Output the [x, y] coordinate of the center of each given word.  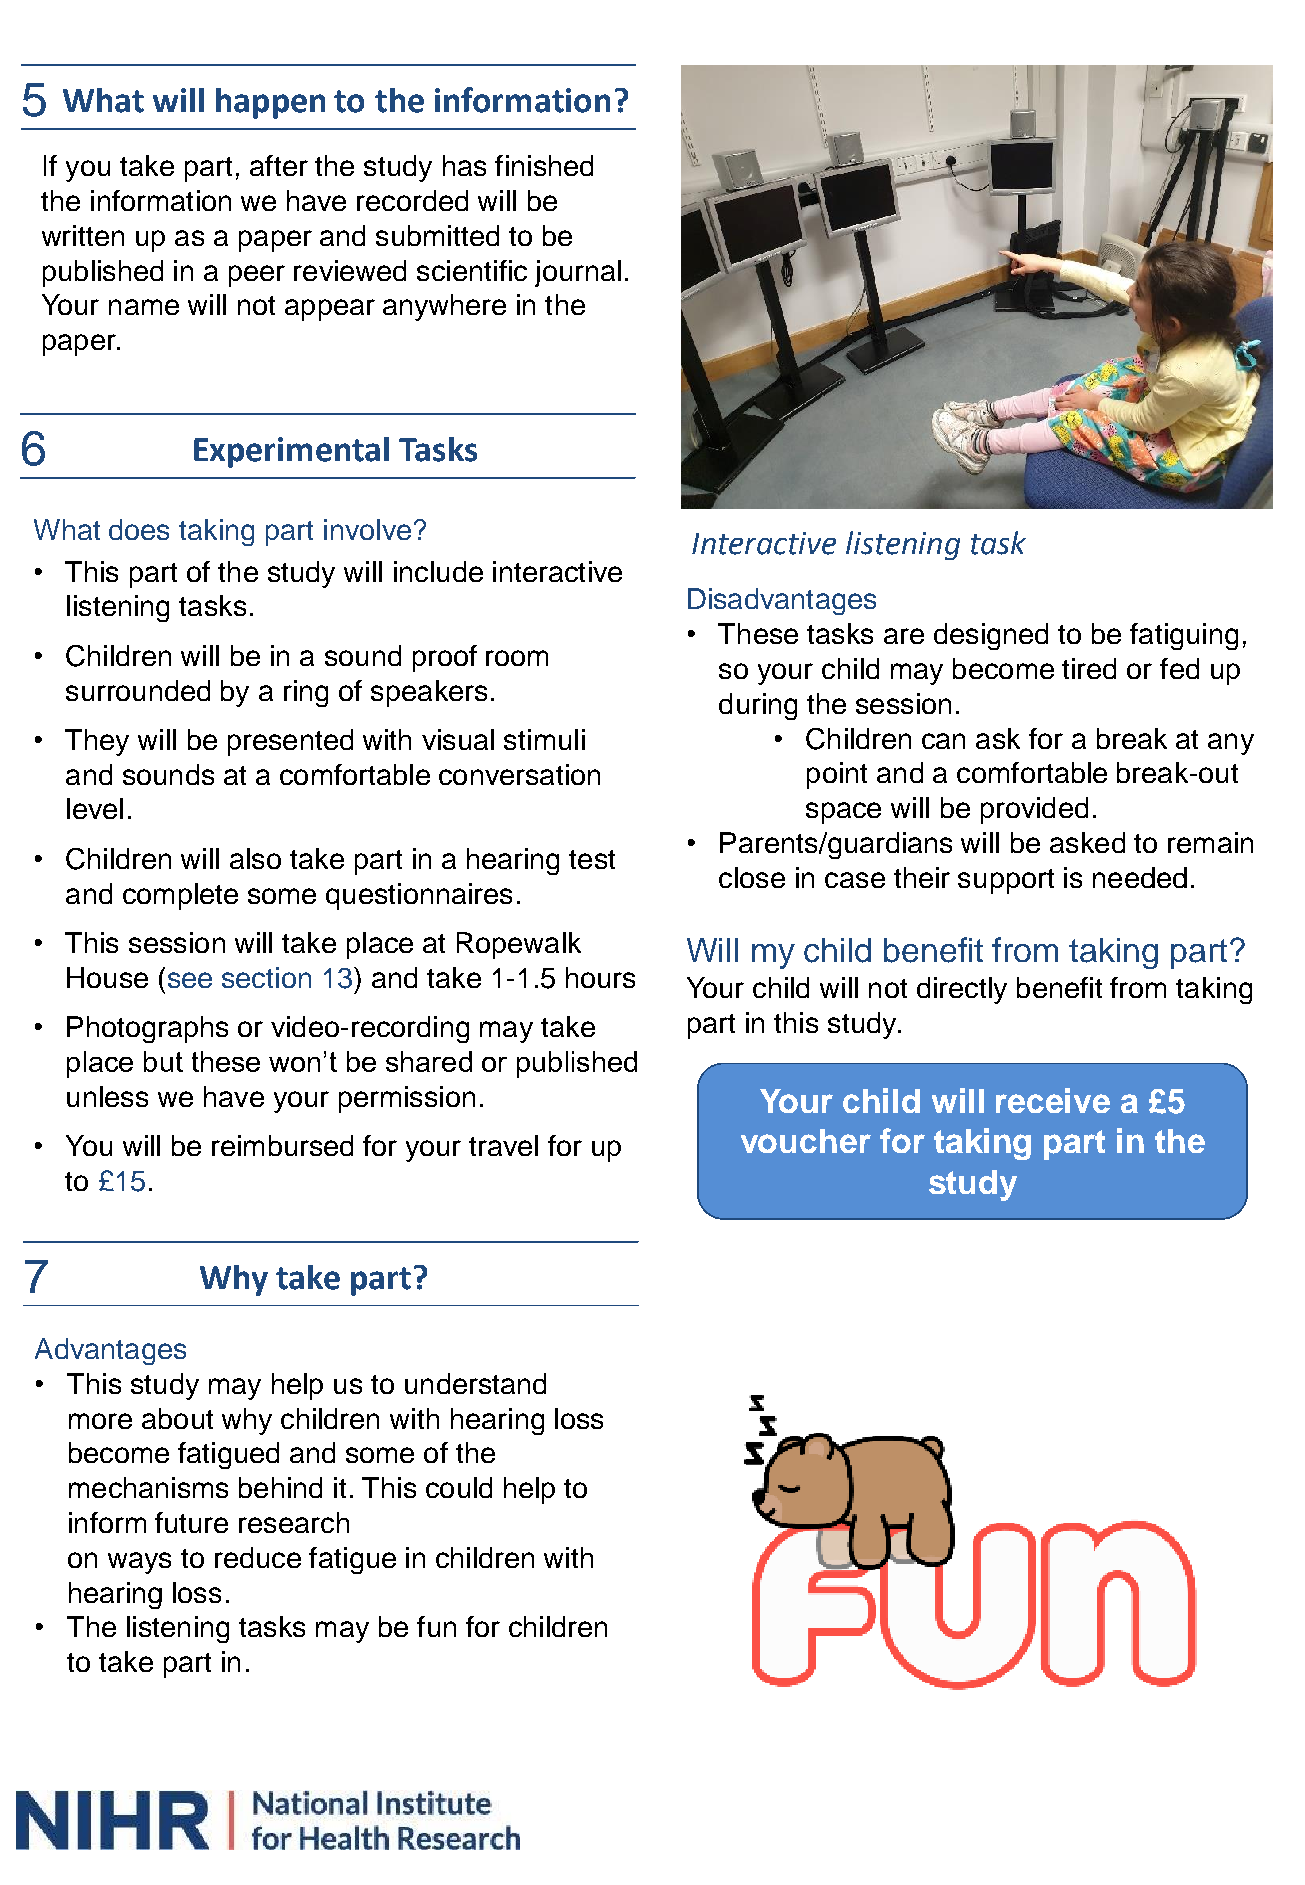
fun [436, 1626]
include [438, 571]
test [592, 859]
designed [991, 636]
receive [1053, 1100]
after [279, 165]
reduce [258, 1557]
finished [544, 165]
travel [503, 1145]
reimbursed [282, 1145]
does [139, 529]
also [255, 858]
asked [1087, 842]
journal [578, 273]
